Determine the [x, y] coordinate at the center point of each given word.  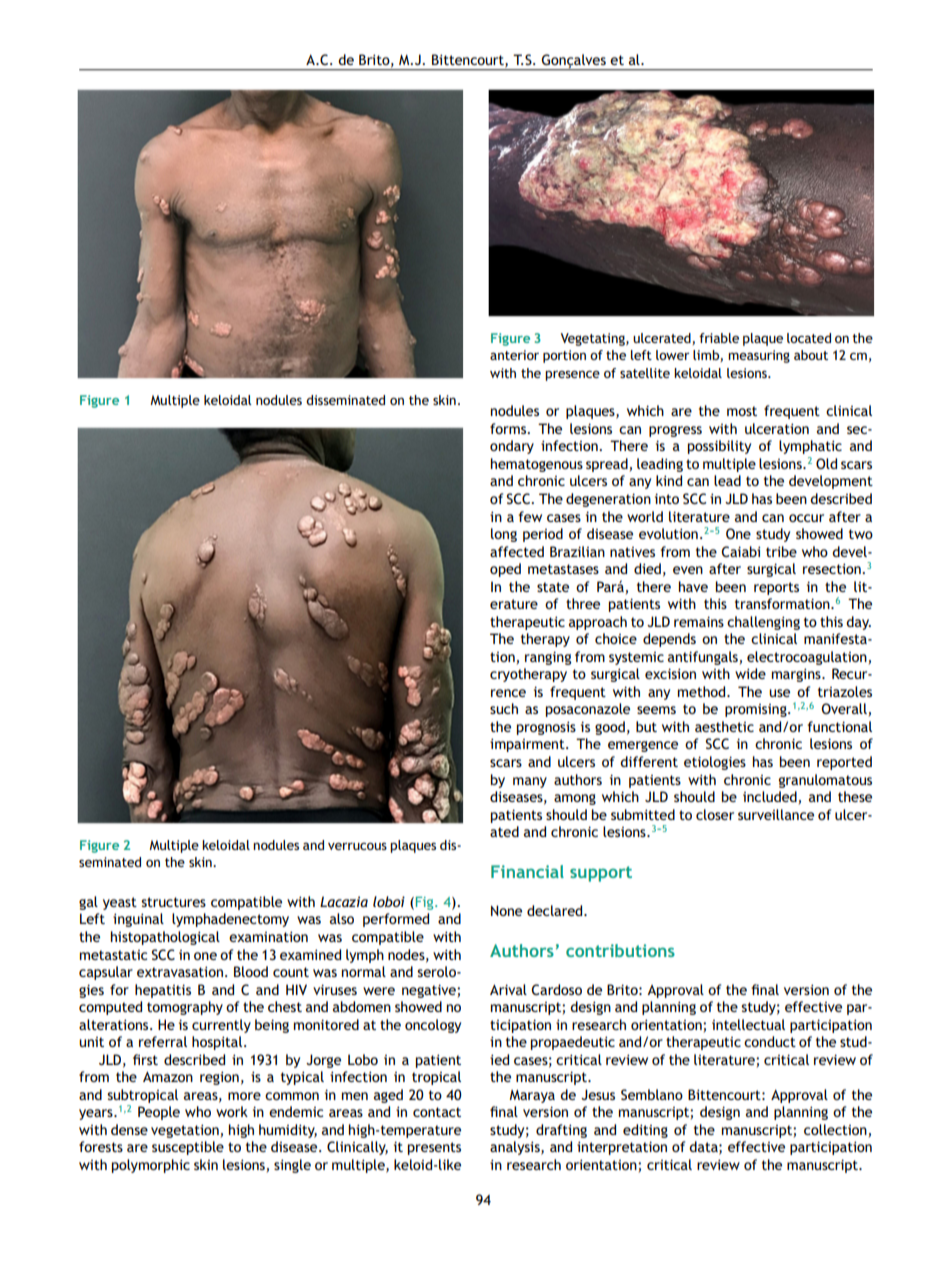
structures [173, 902]
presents [434, 1148]
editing [645, 1131]
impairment [528, 745]
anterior [514, 355]
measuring [759, 356]
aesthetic [724, 726]
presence [572, 375]
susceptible [188, 1148]
